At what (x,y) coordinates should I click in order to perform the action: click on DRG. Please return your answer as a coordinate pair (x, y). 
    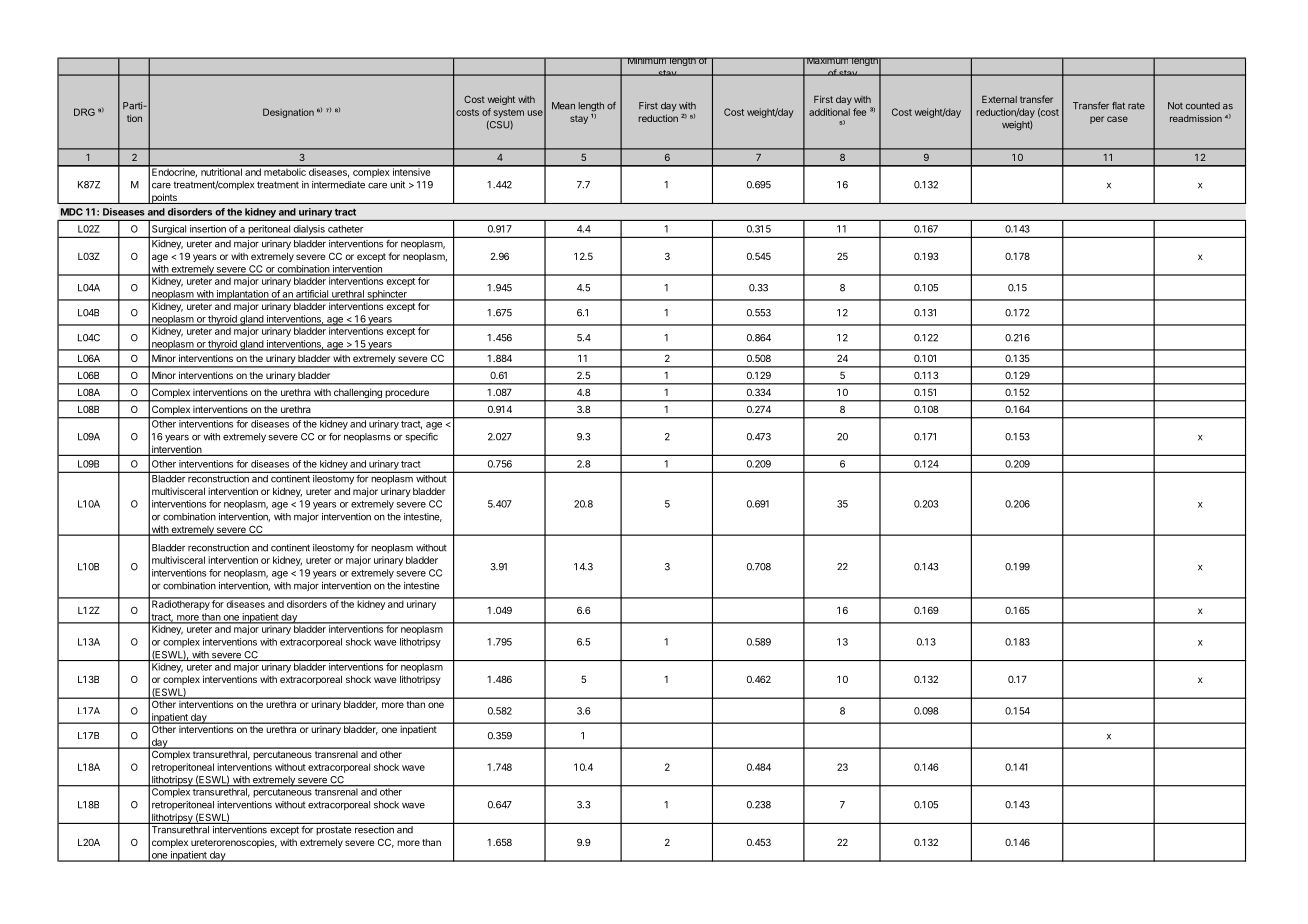
    Looking at the image, I should click on (84, 112).
